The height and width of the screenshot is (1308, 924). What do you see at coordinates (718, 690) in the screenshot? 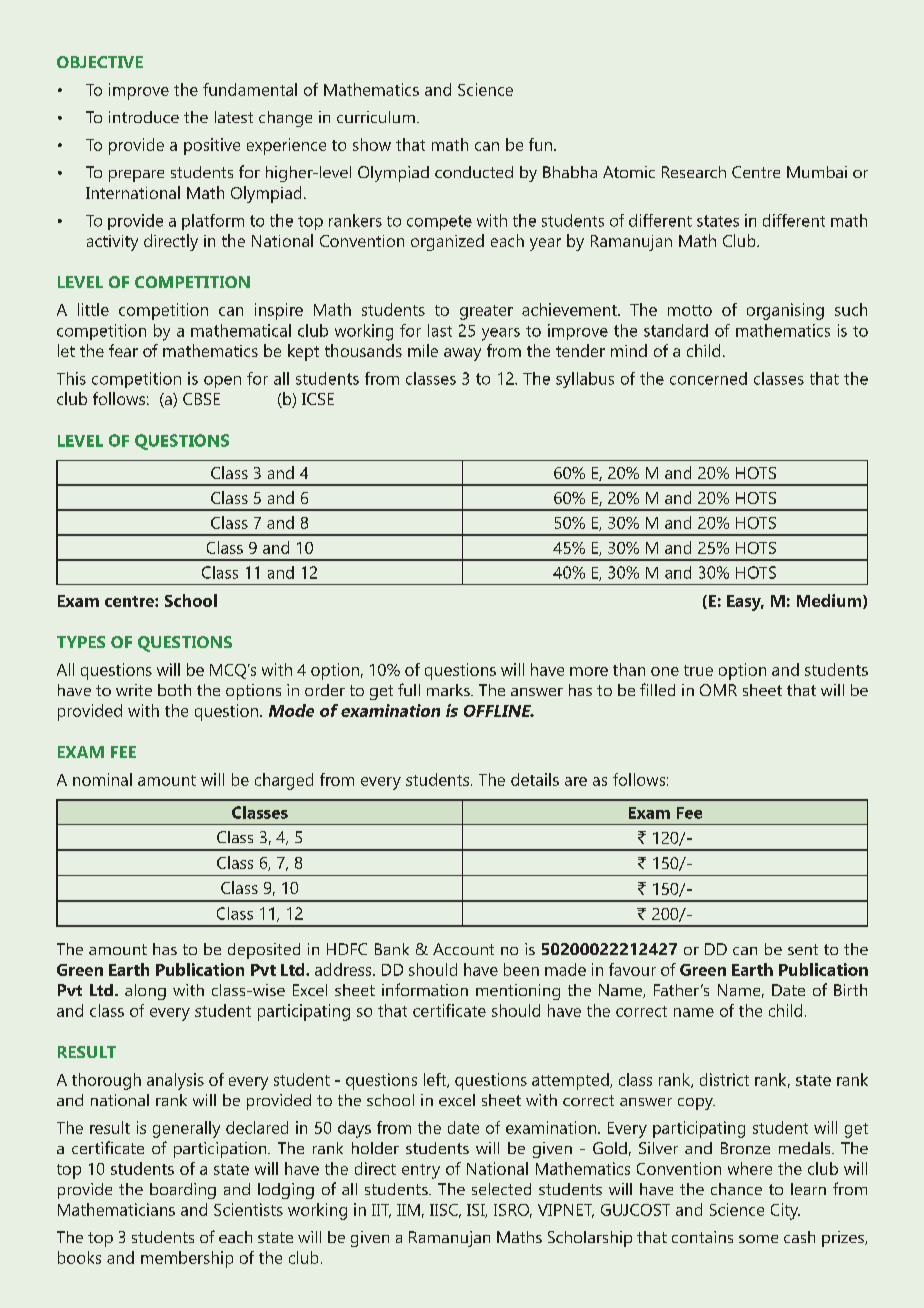
I see `OMR` at bounding box center [718, 690].
